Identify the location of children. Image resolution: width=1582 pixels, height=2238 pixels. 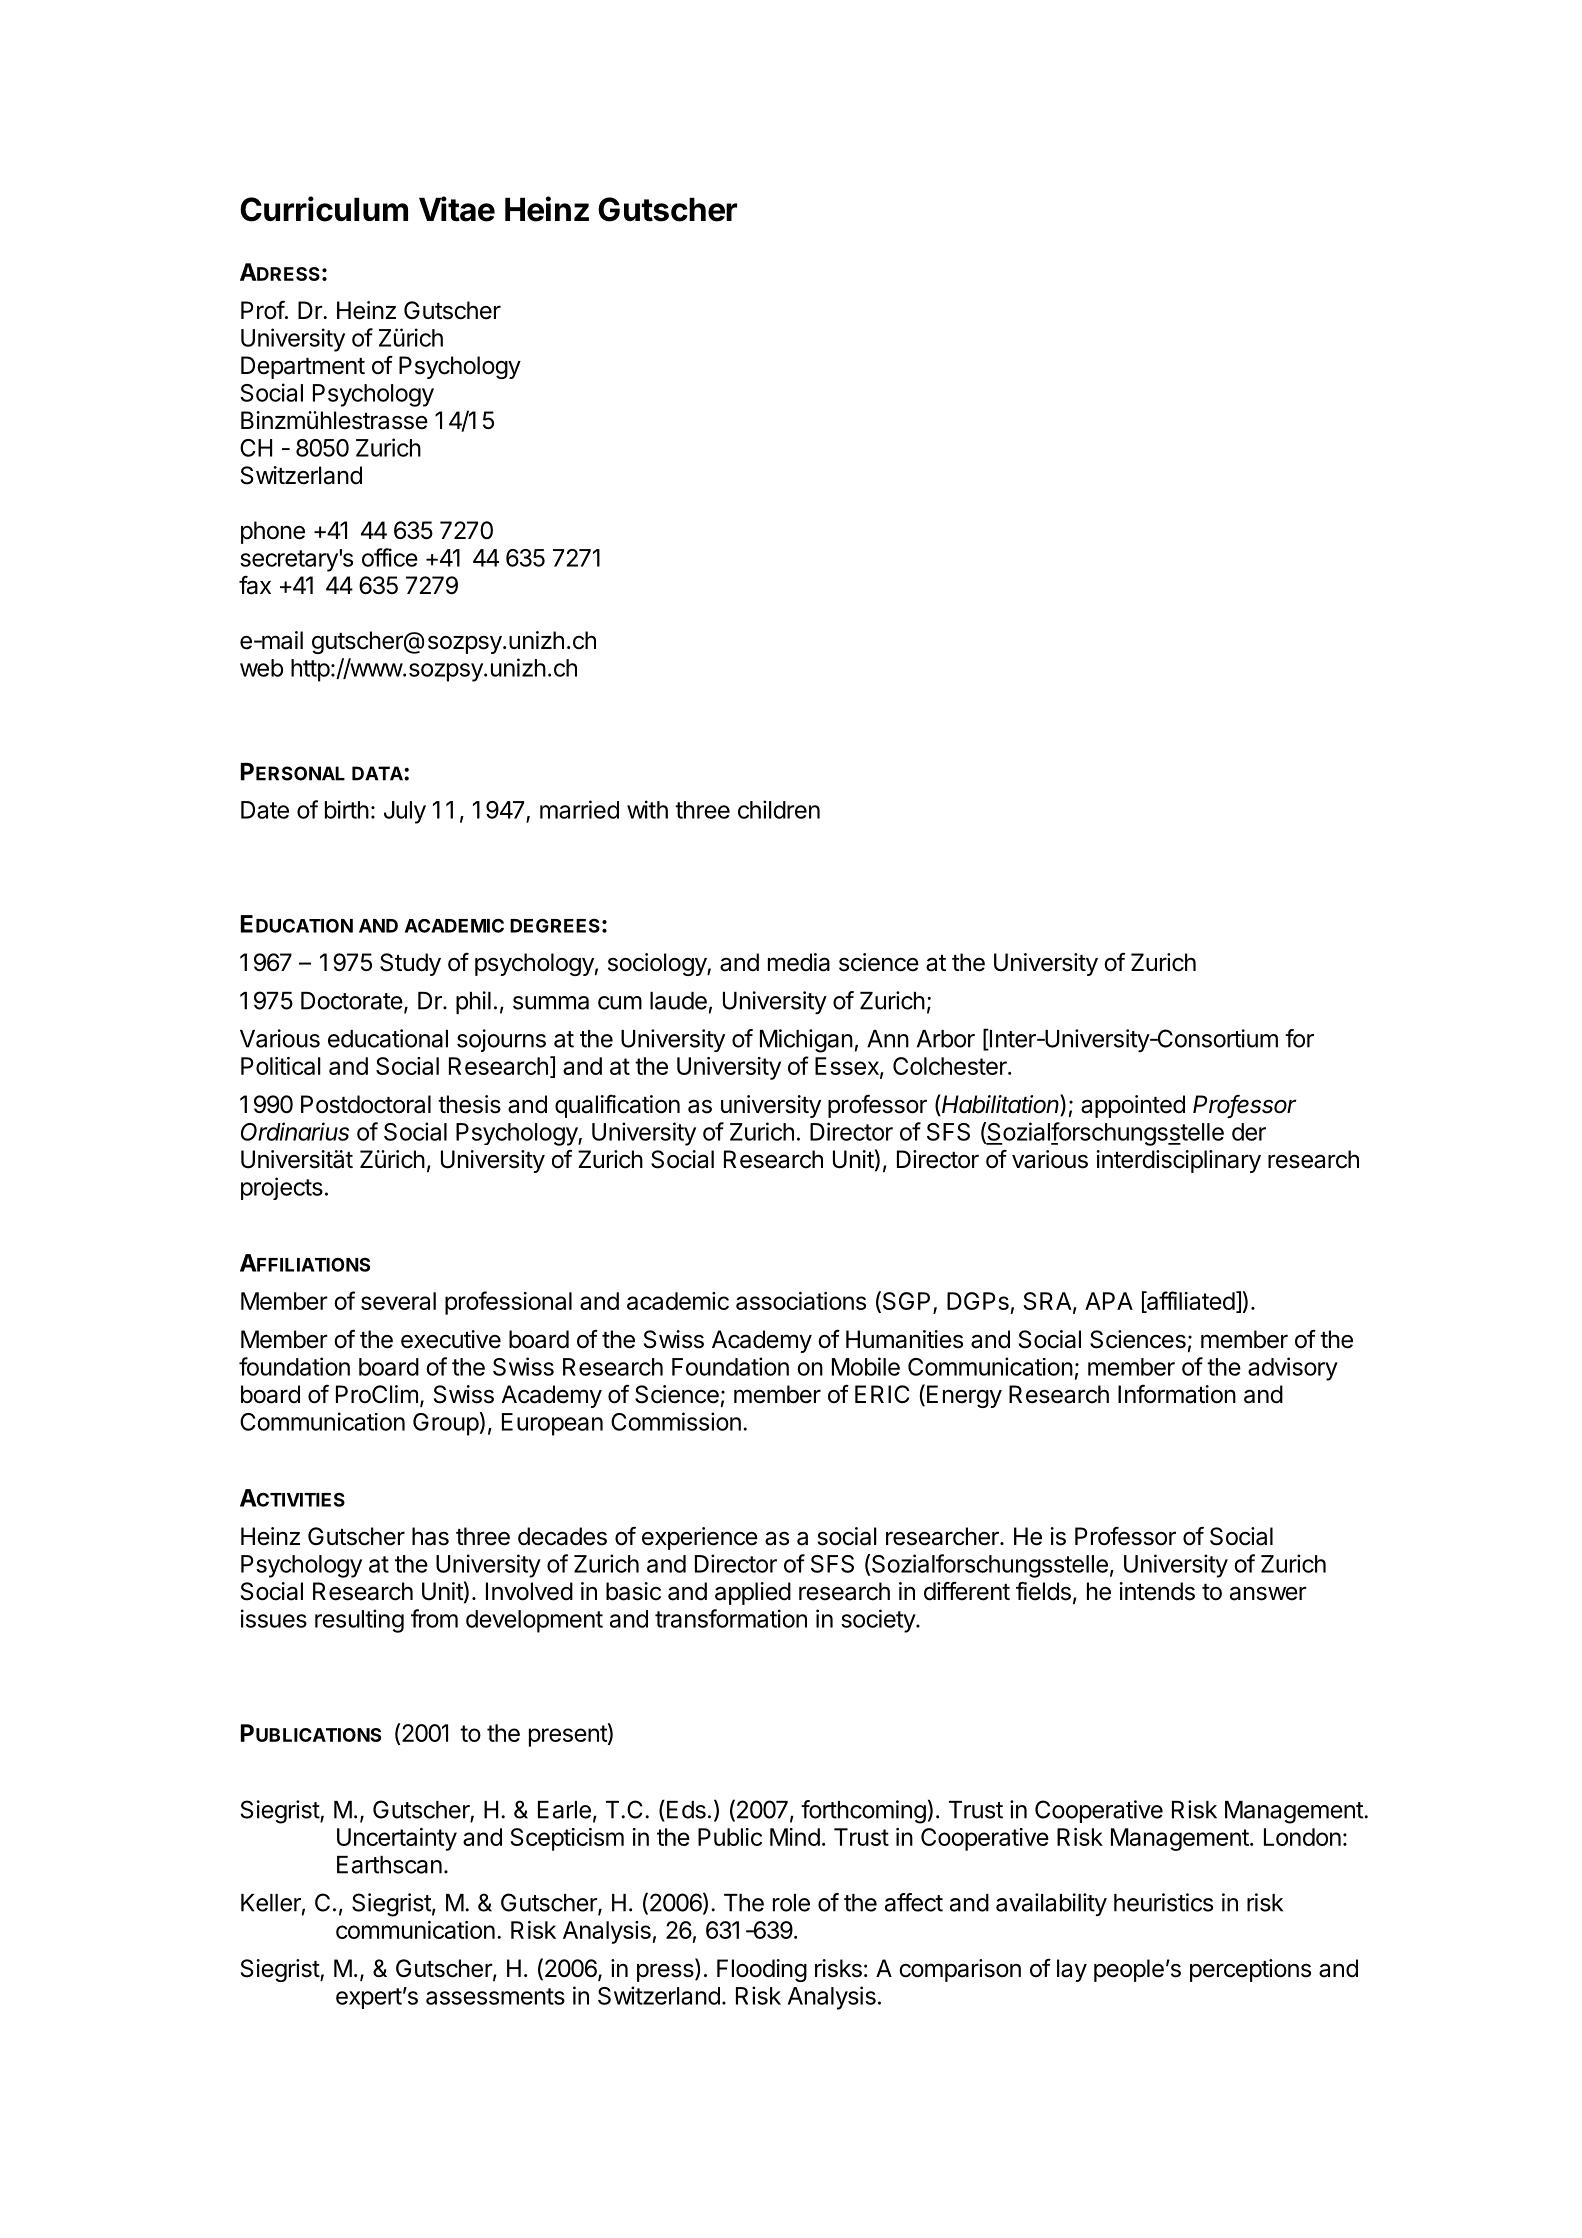
(779, 809).
